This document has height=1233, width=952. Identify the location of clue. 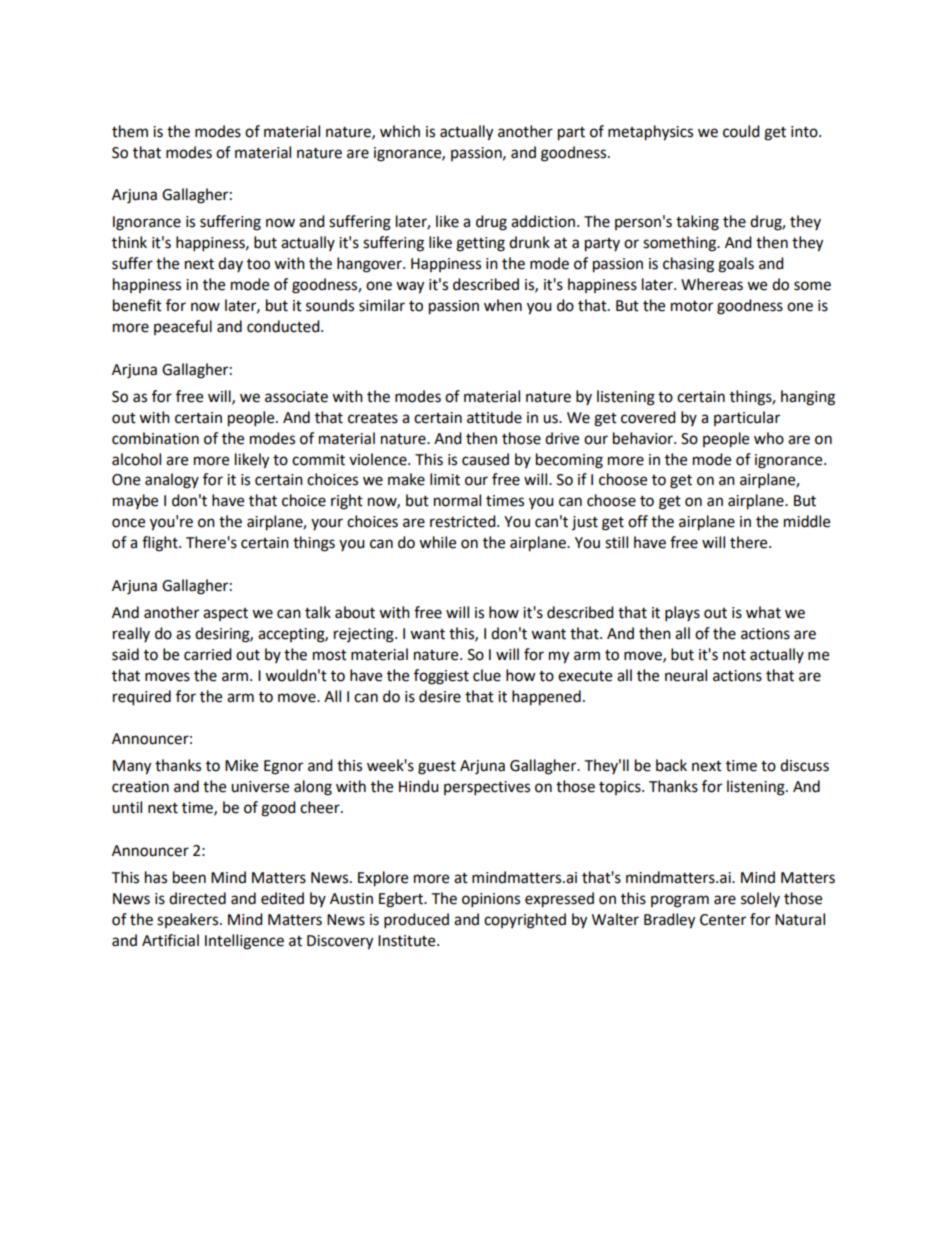
(487, 675).
